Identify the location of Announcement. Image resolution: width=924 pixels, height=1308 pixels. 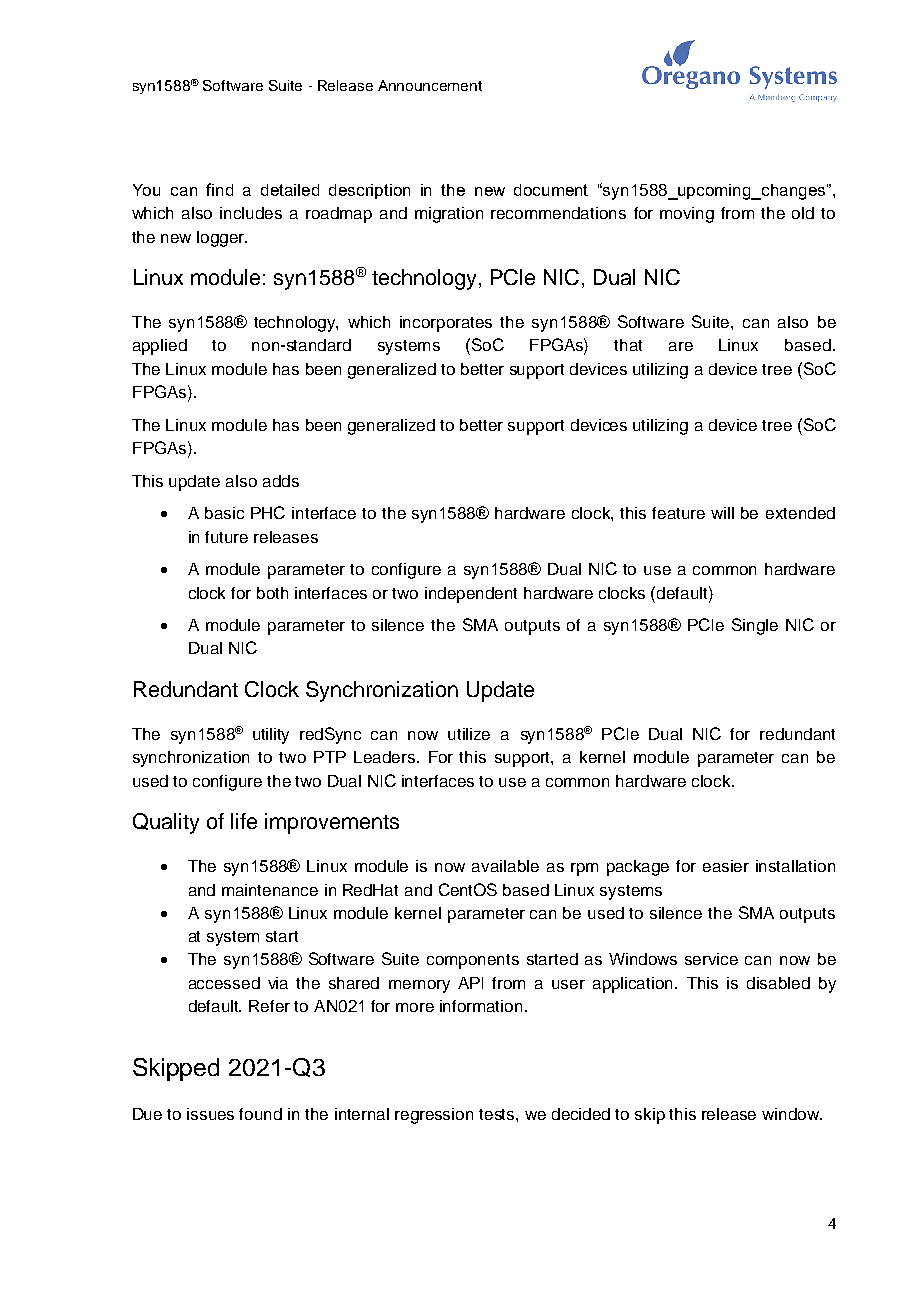
(430, 85).
